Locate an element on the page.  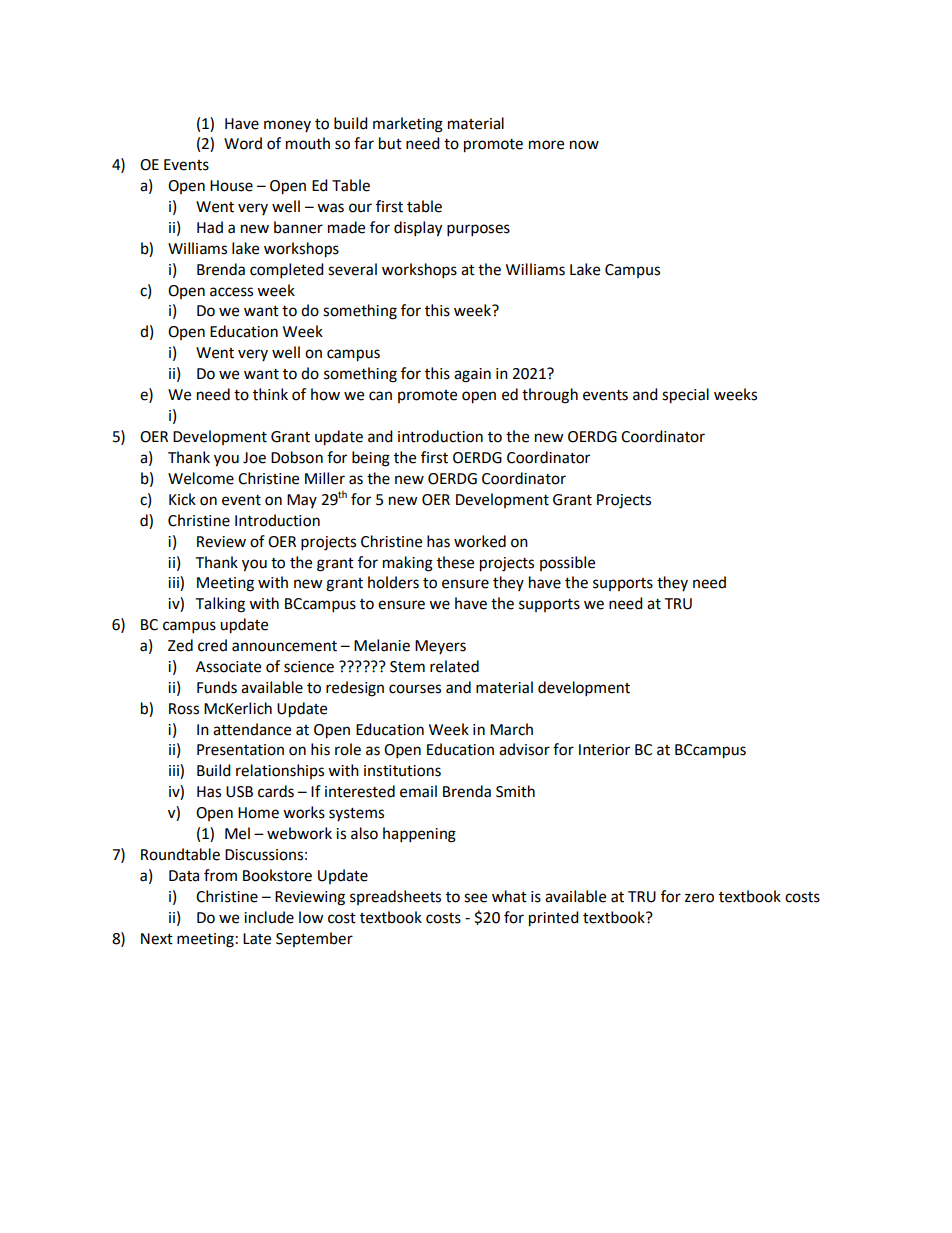
marketing is located at coordinates (408, 125).
